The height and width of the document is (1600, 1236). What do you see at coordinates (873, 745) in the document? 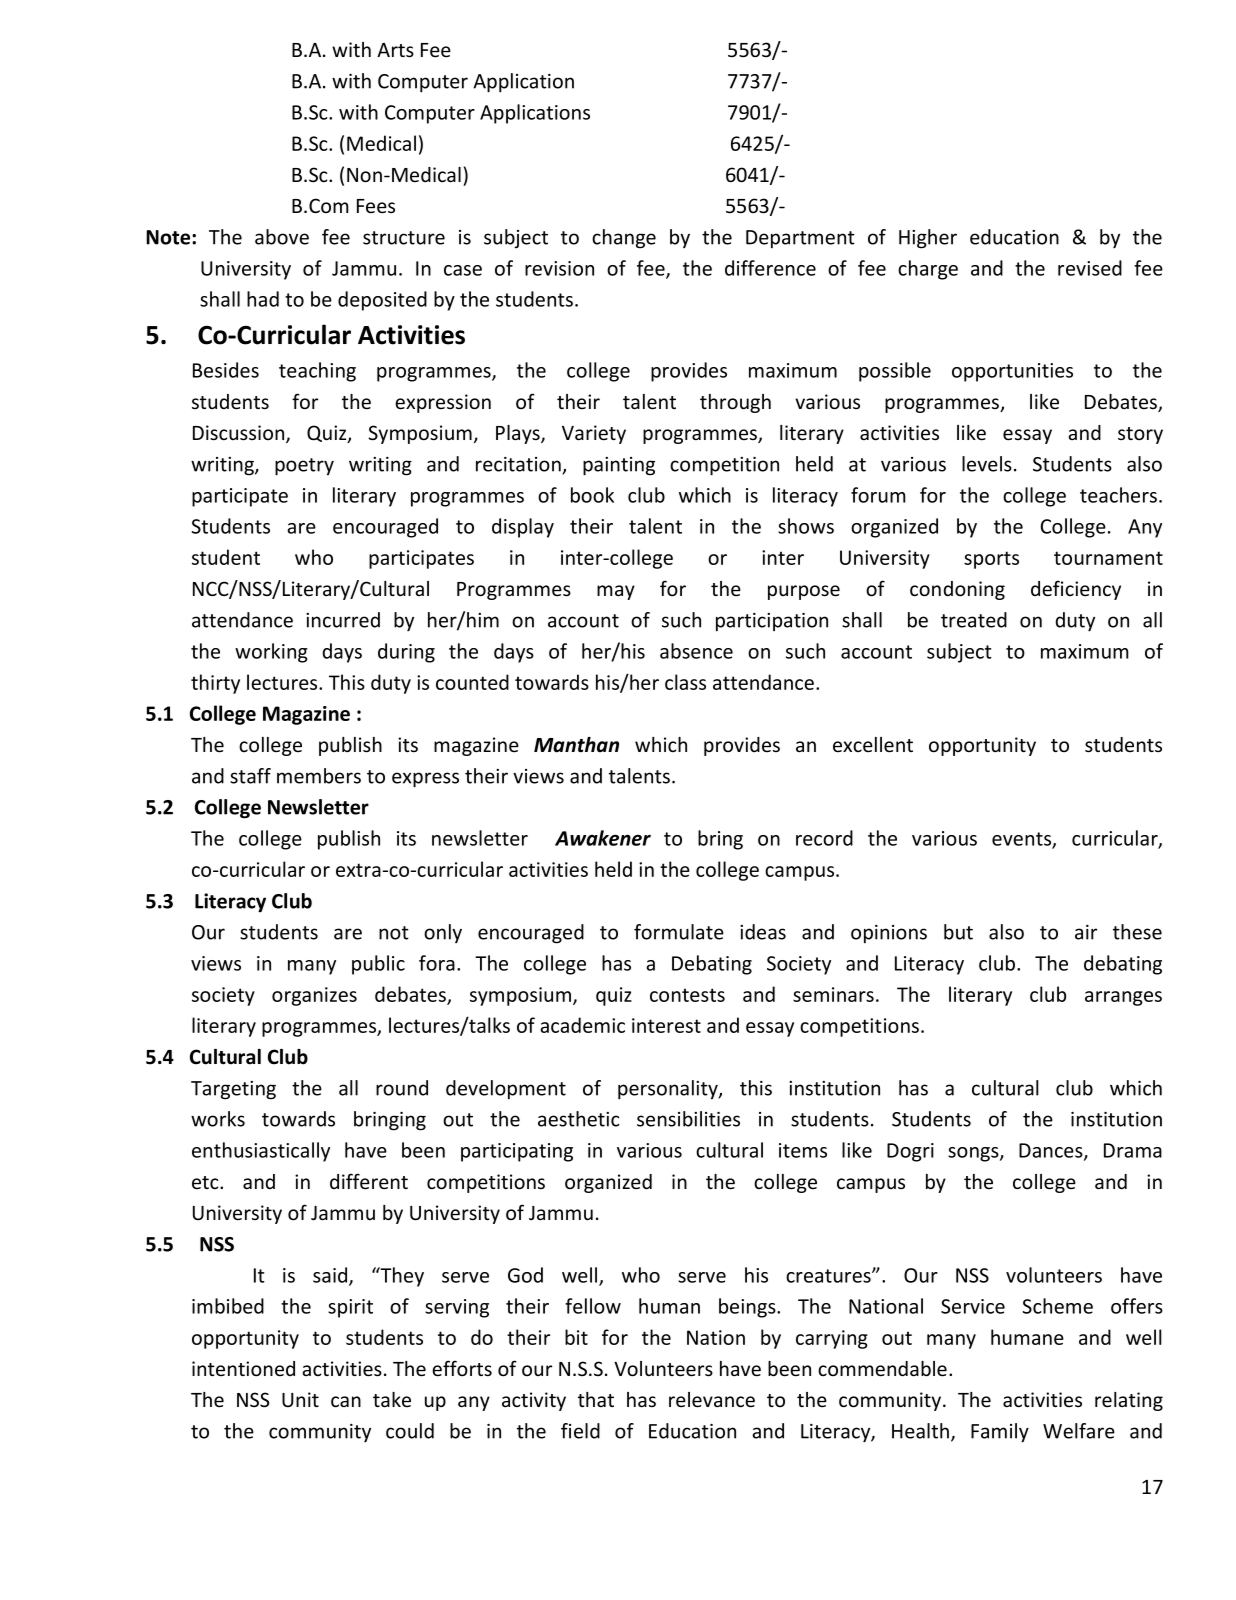
I see `excellent` at bounding box center [873, 745].
